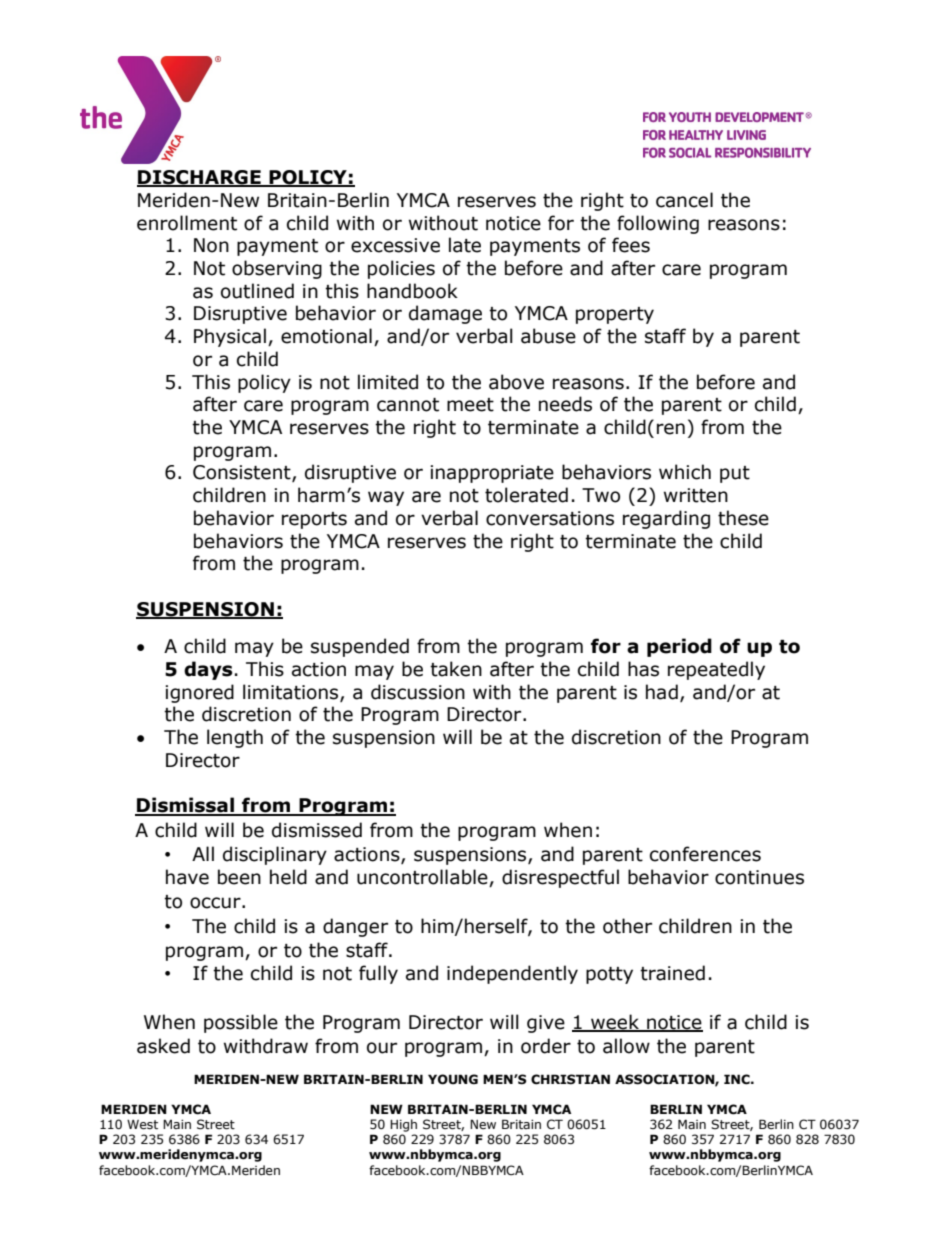 Image resolution: width=952 pixels, height=1233 pixels. What do you see at coordinates (465, 245) in the screenshot?
I see `late` at bounding box center [465, 245].
